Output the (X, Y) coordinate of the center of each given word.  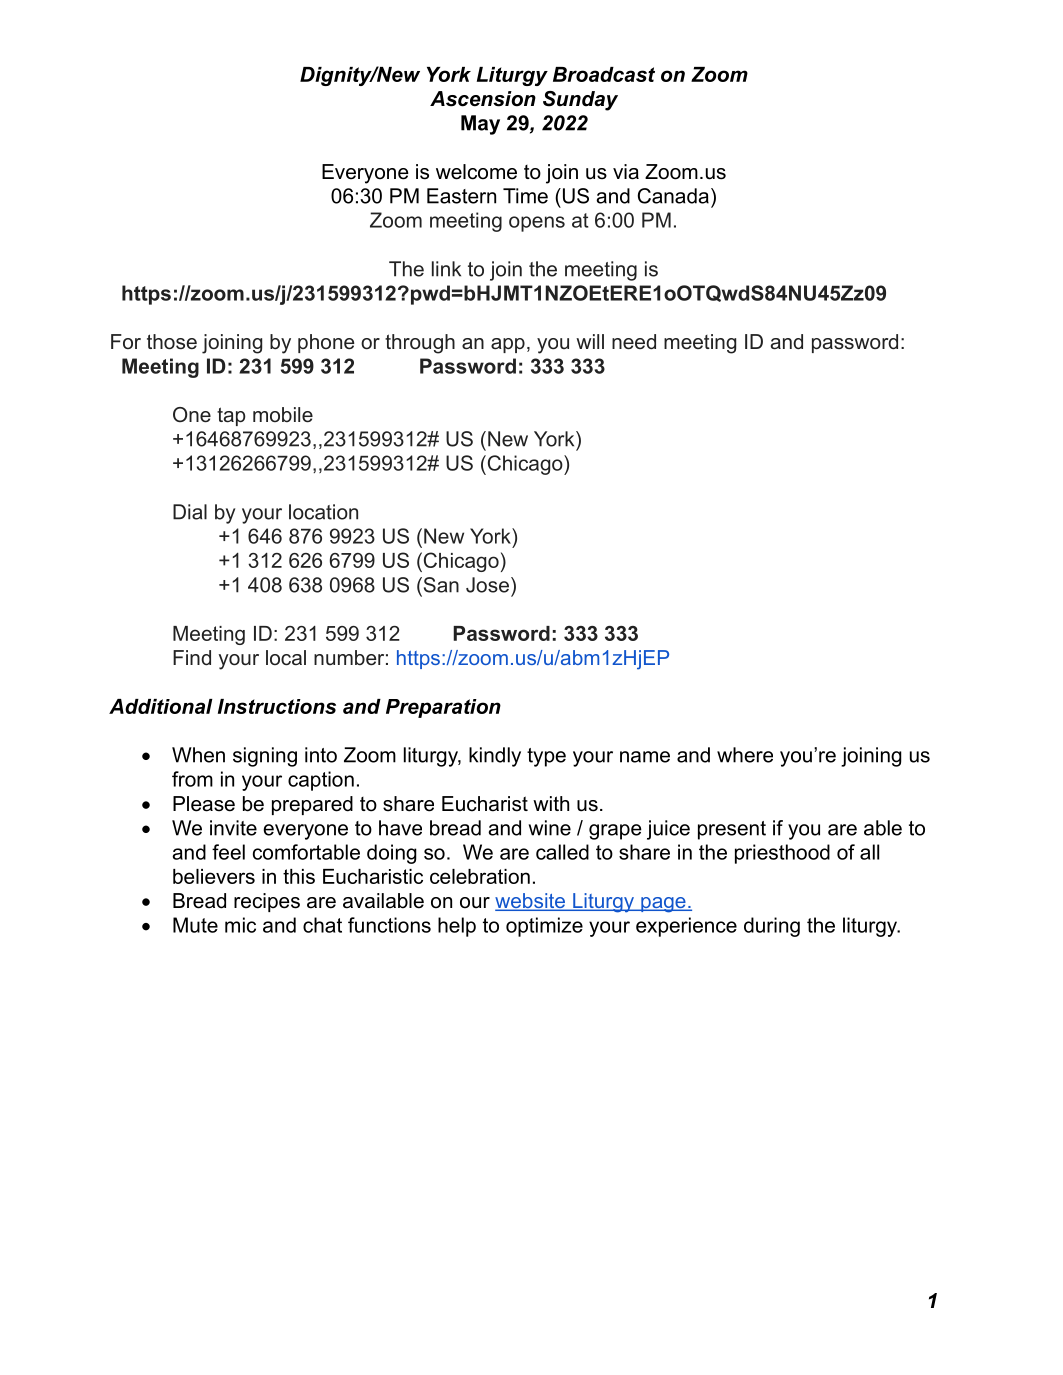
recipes (267, 902)
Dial (190, 512)
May (480, 125)
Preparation (443, 708)
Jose (487, 585)
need (634, 342)
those (172, 342)
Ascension (483, 99)
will (590, 341)
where (745, 755)
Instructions (277, 706)
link (446, 269)
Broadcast (604, 74)
